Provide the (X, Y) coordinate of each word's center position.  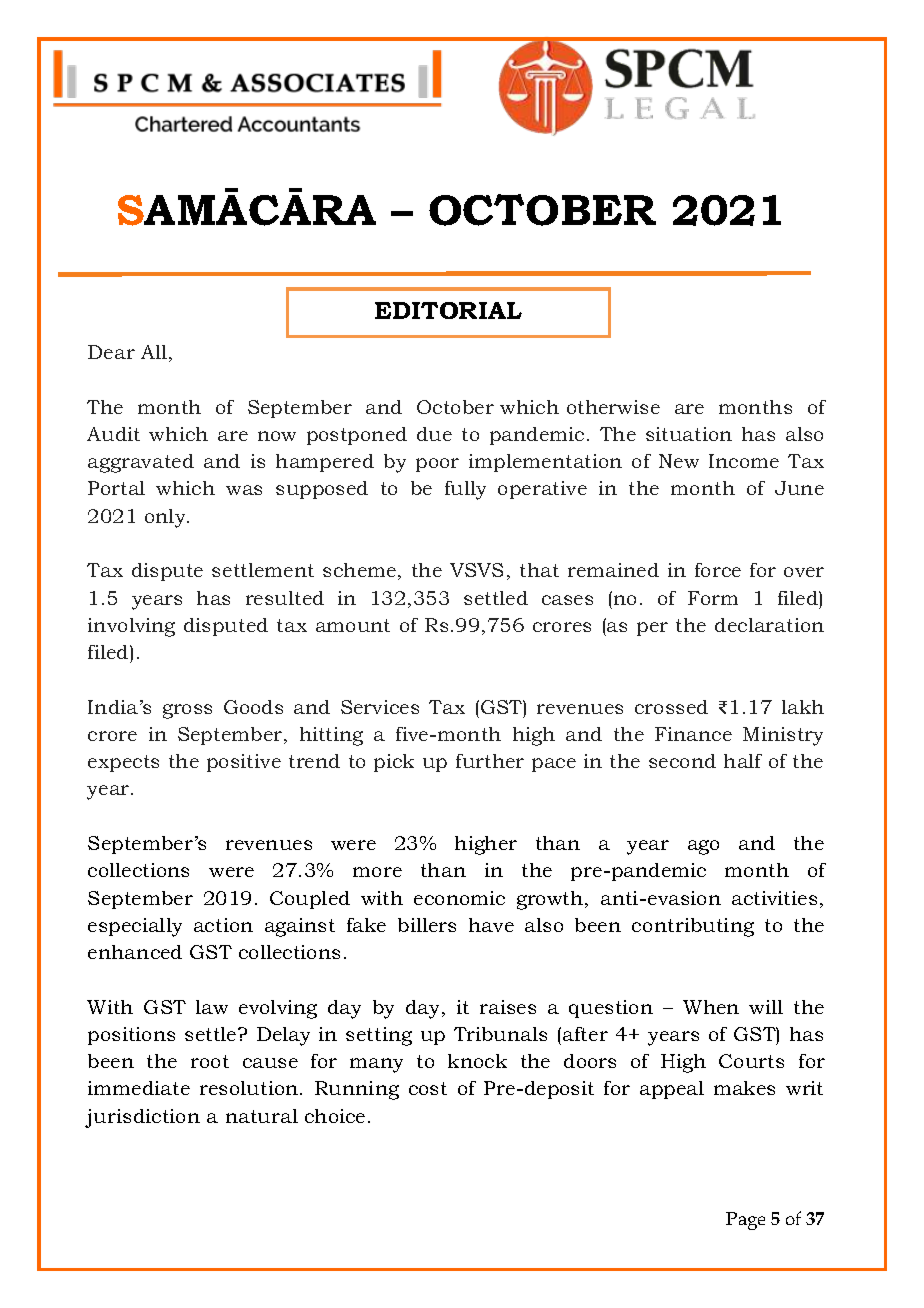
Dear (111, 352)
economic (459, 898)
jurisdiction (142, 1118)
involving (131, 627)
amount (353, 625)
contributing (693, 927)
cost (428, 1088)
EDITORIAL (448, 310)
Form (713, 598)
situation (689, 434)
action (223, 925)
